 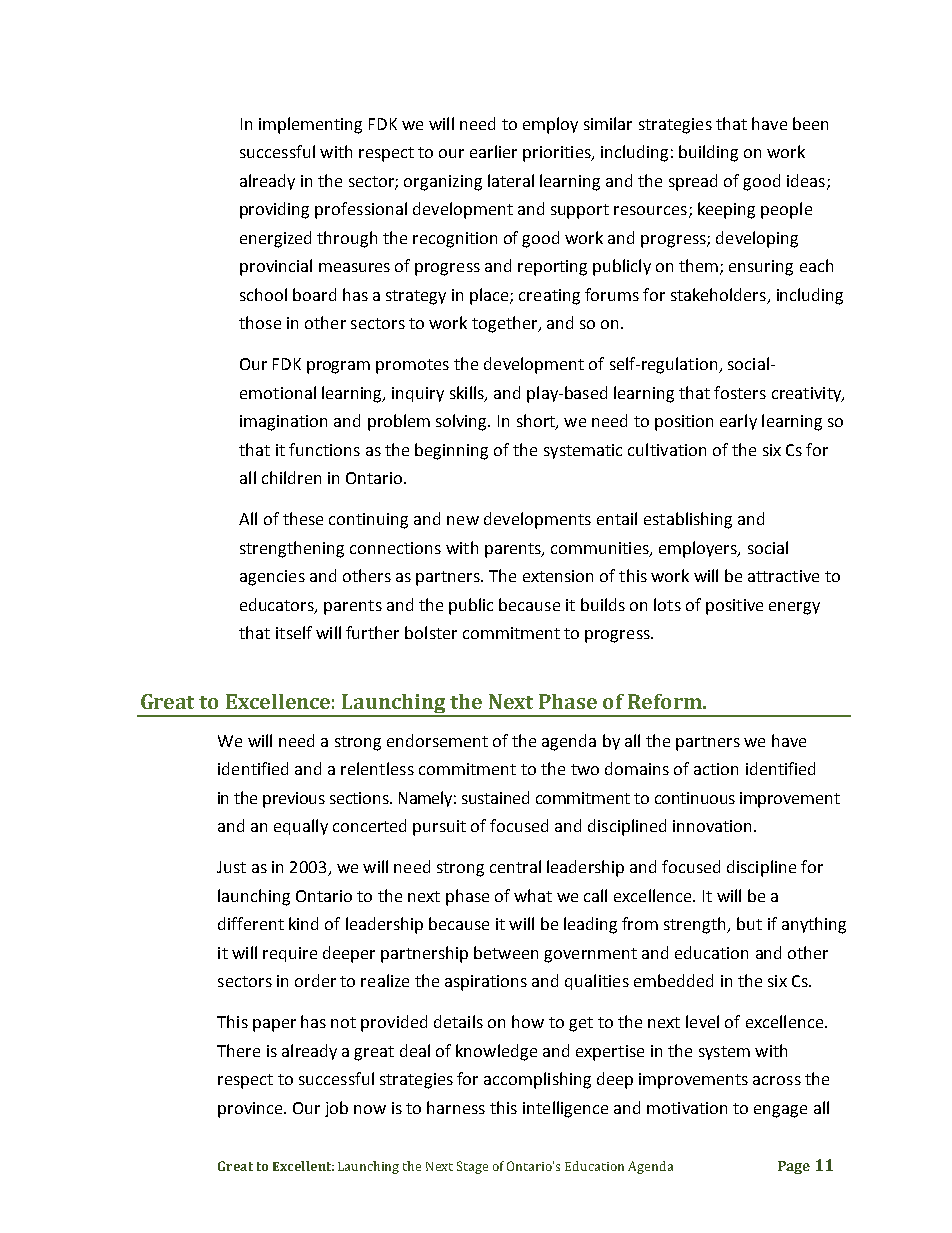 I want to click on earlier, so click(x=493, y=151).
